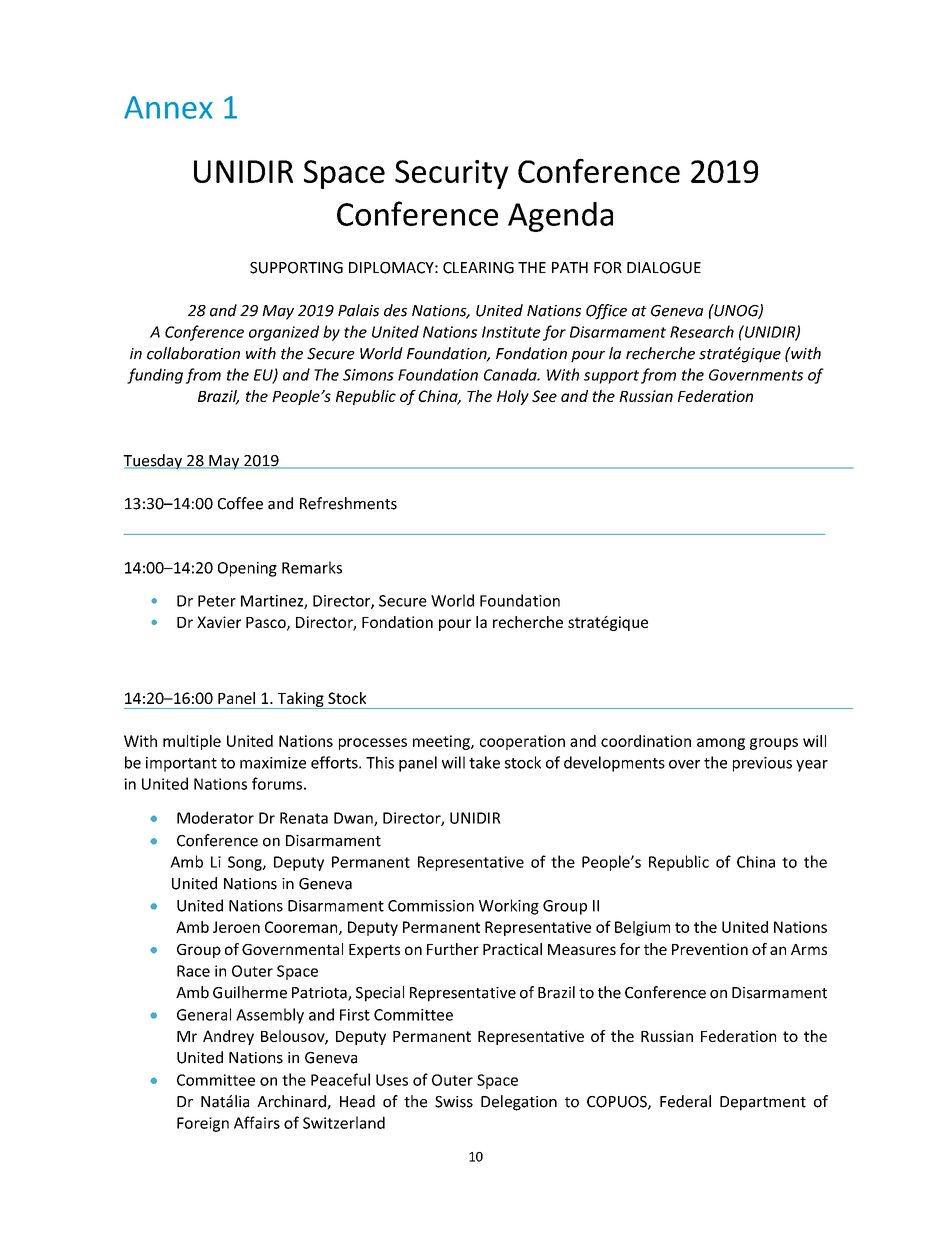 Image resolution: width=952 pixels, height=1233 pixels. What do you see at coordinates (193, 353) in the screenshot?
I see `collaboration` at bounding box center [193, 353].
